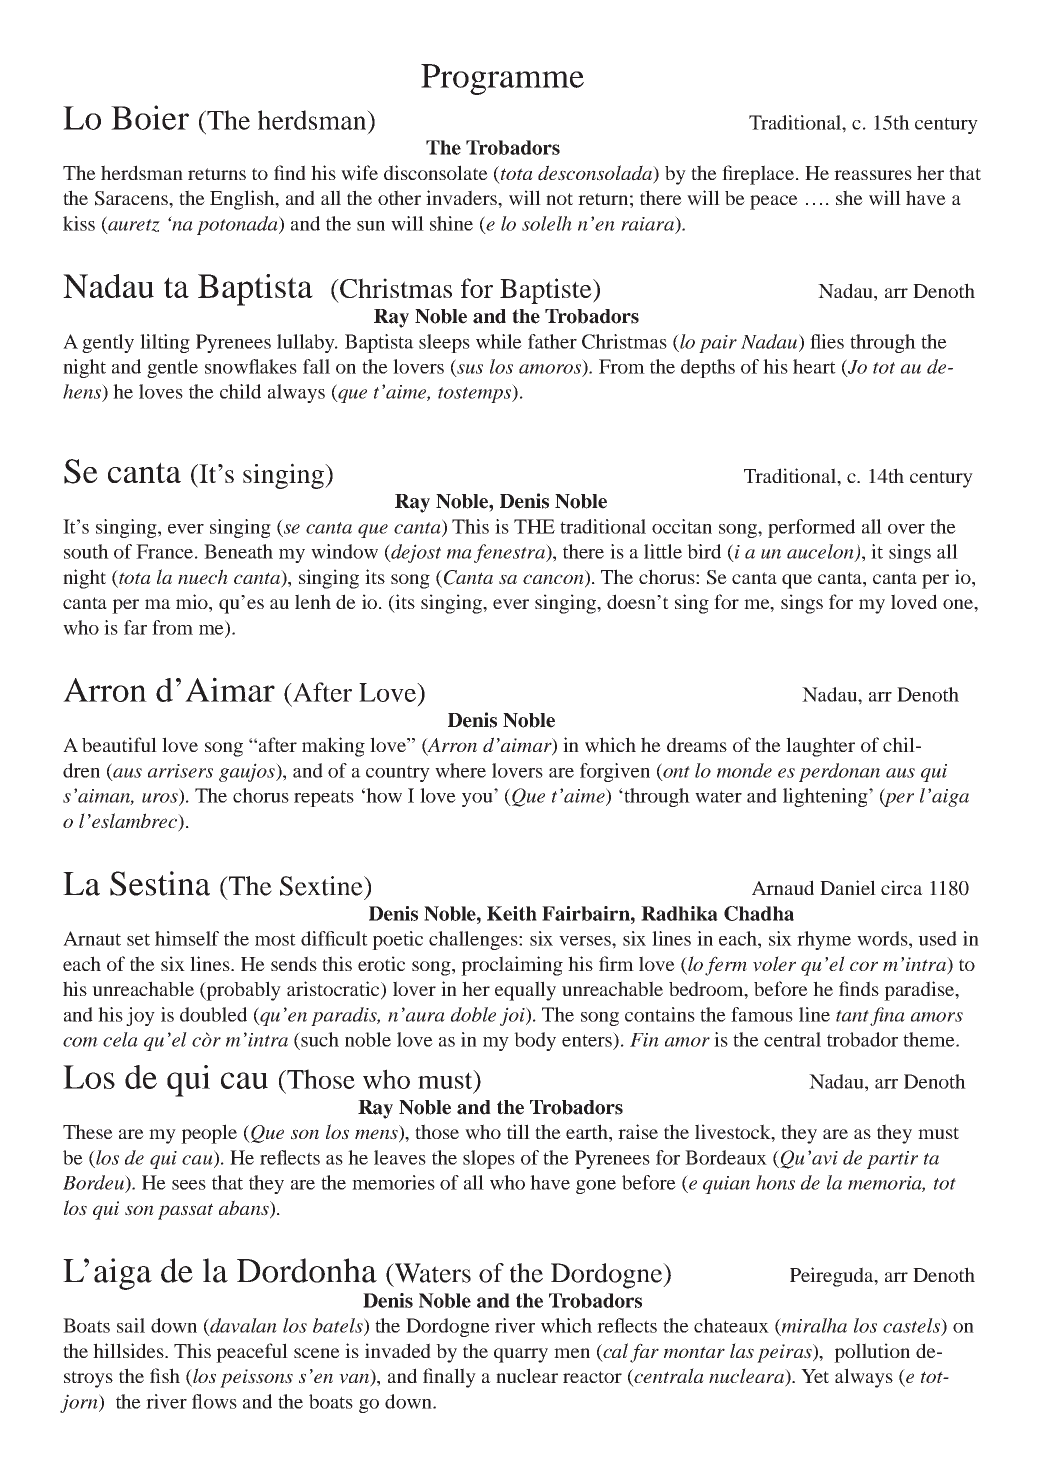 This screenshot has height=1476, width=1044. I want to click on Daniel, so click(848, 887).
